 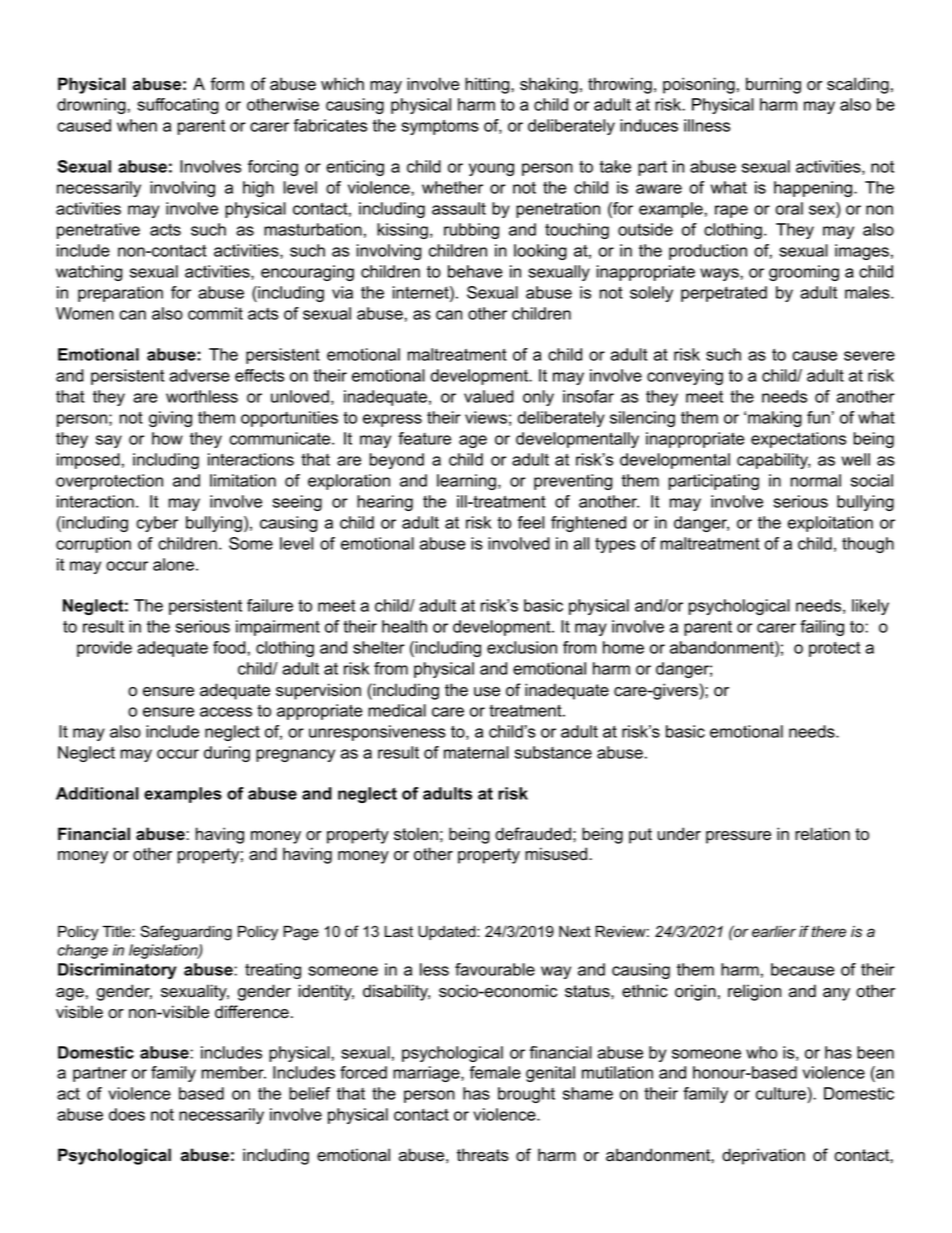 What do you see at coordinates (775, 419) in the page?
I see `making` at bounding box center [775, 419].
